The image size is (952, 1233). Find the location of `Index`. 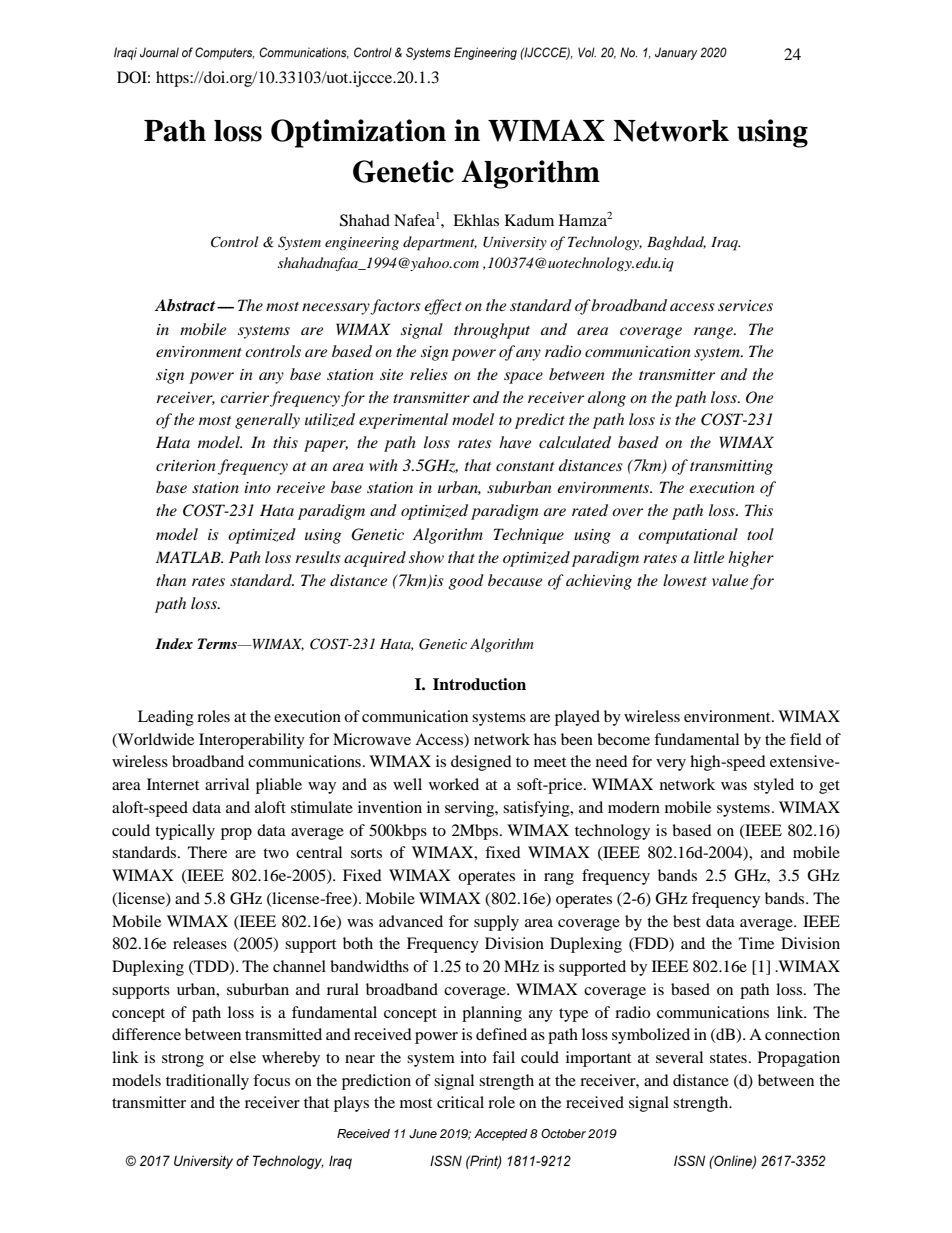

Index is located at coordinates (174, 643).
